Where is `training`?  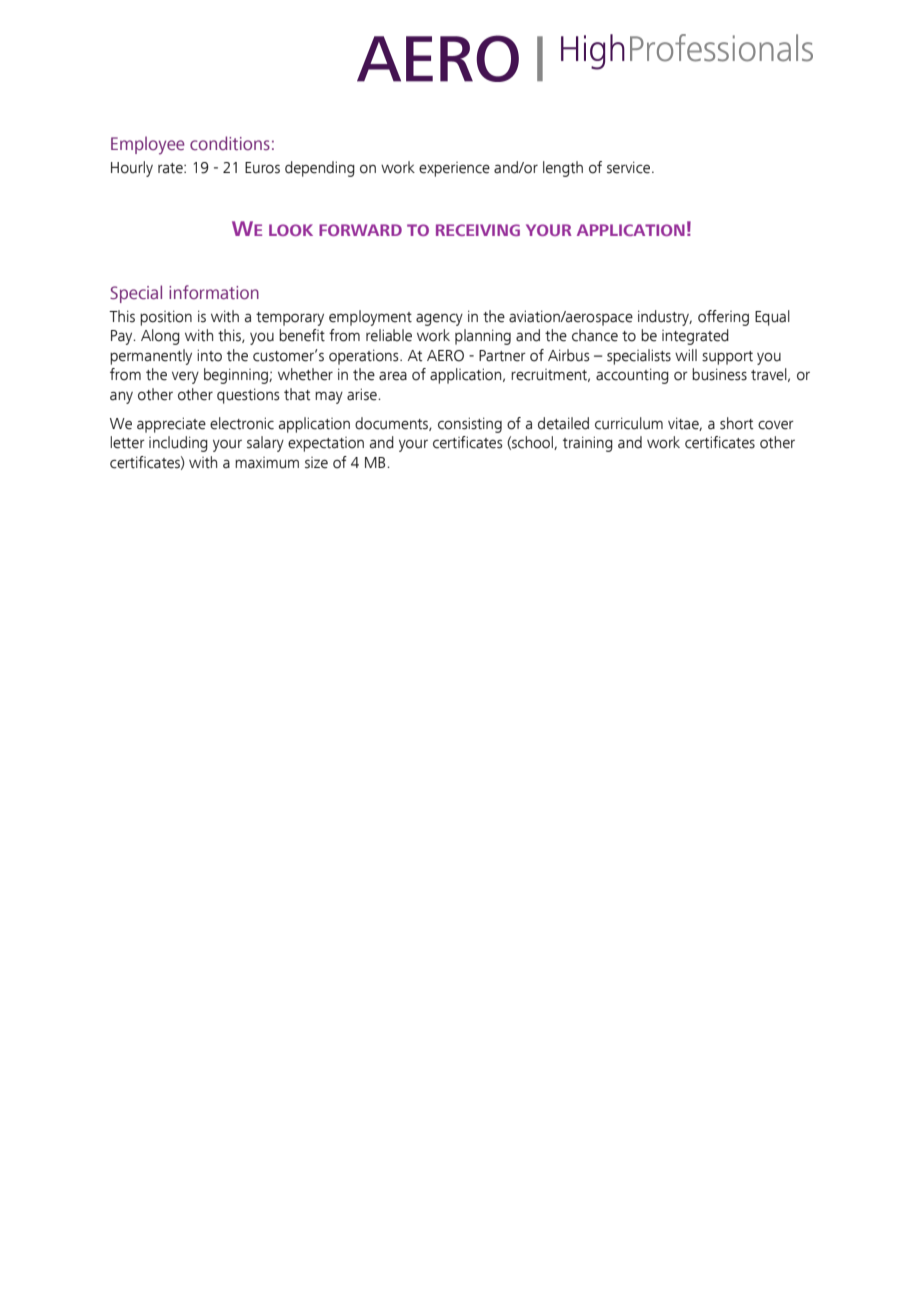 training is located at coordinates (588, 444).
